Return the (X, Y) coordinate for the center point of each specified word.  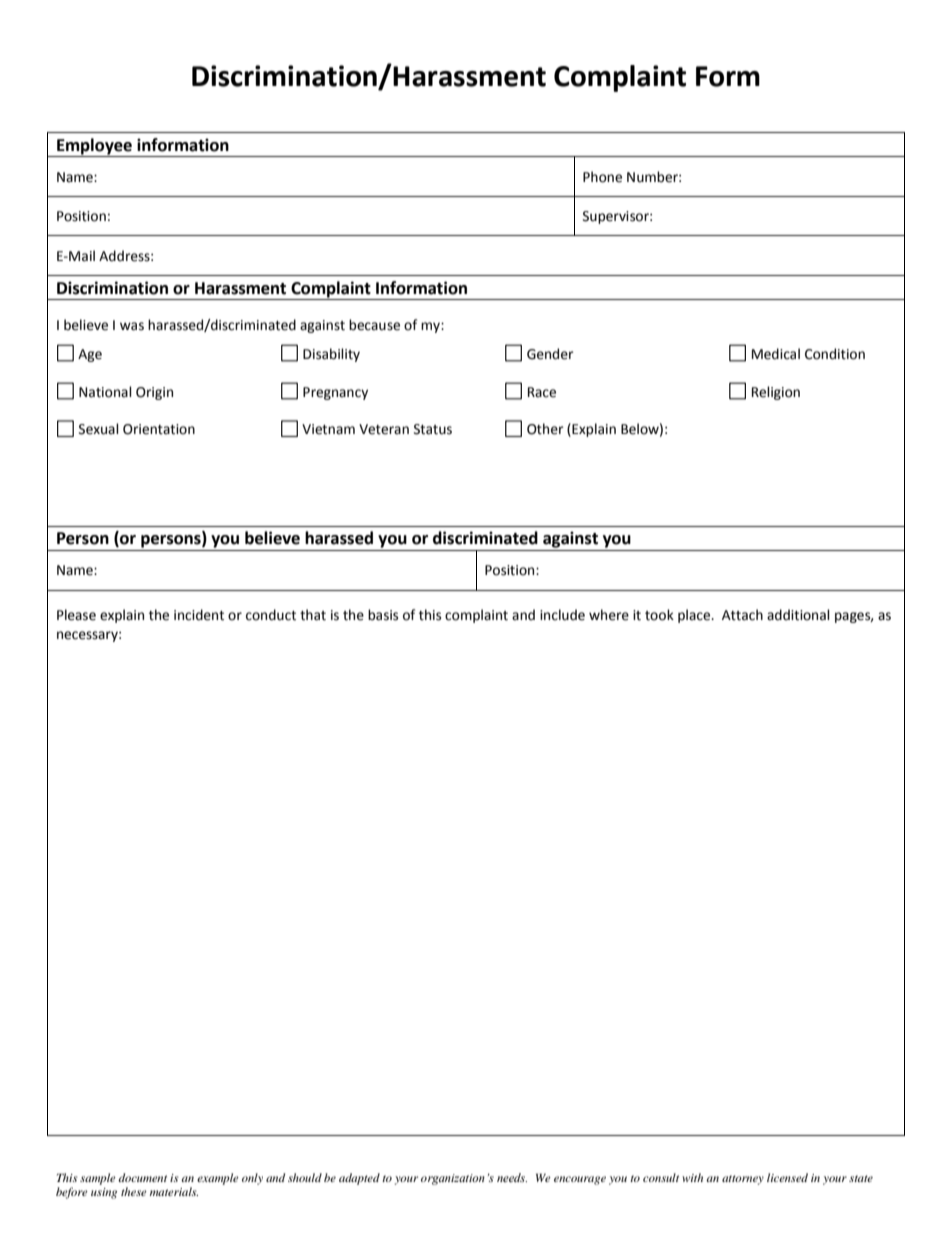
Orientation (159, 429)
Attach (742, 615)
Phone (602, 177)
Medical (776, 354)
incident (199, 615)
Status (433, 429)
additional (798, 615)
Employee (94, 147)
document (142, 1177)
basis (383, 615)
